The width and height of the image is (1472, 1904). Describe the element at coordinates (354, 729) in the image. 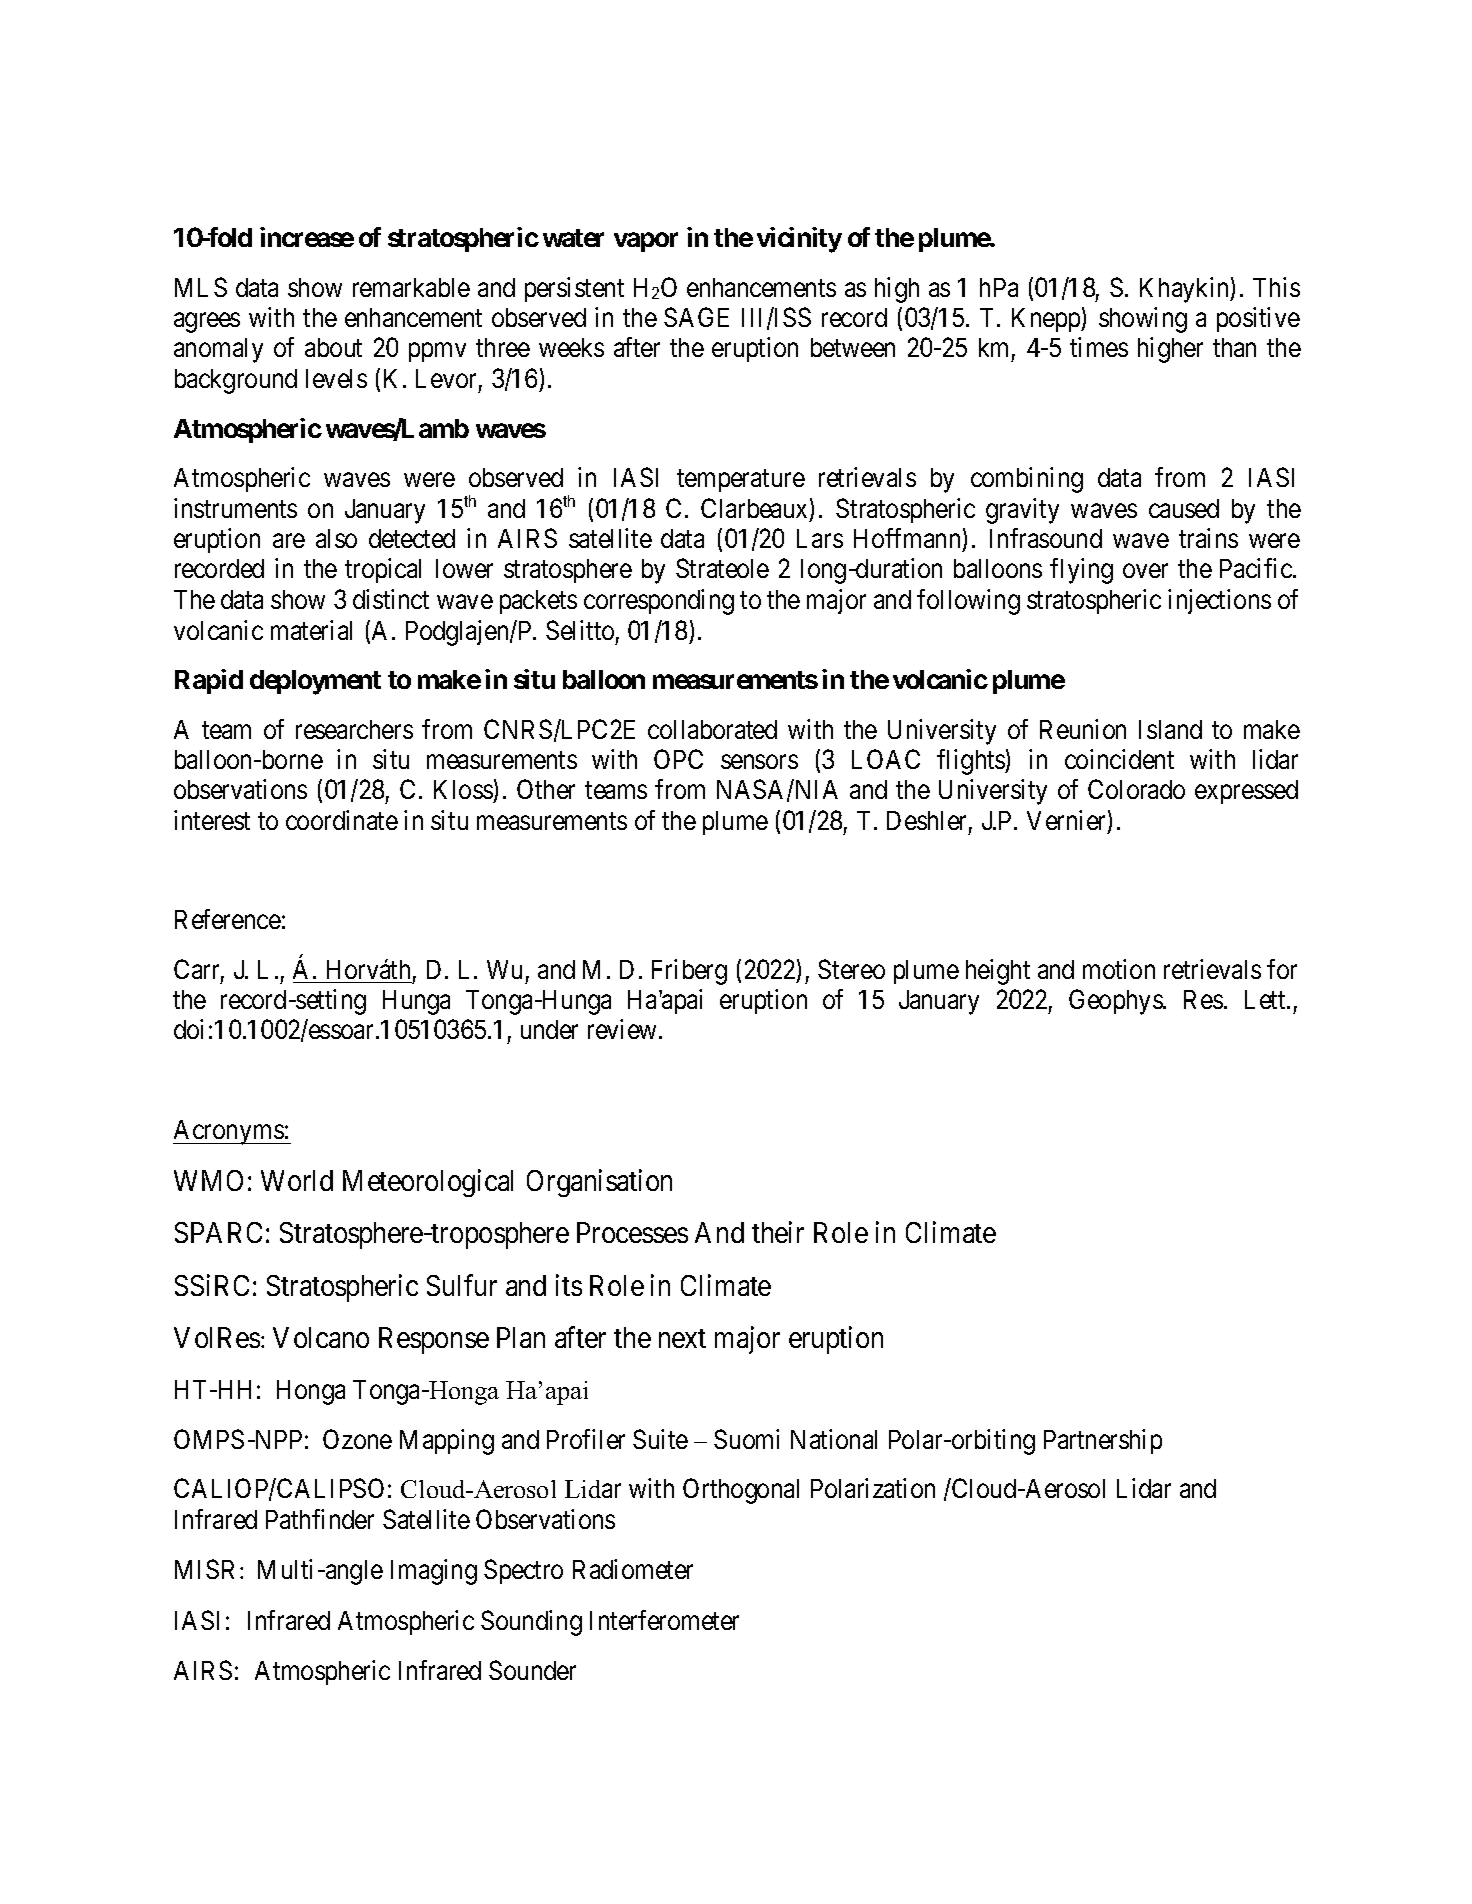

I see `researchers` at that location.
